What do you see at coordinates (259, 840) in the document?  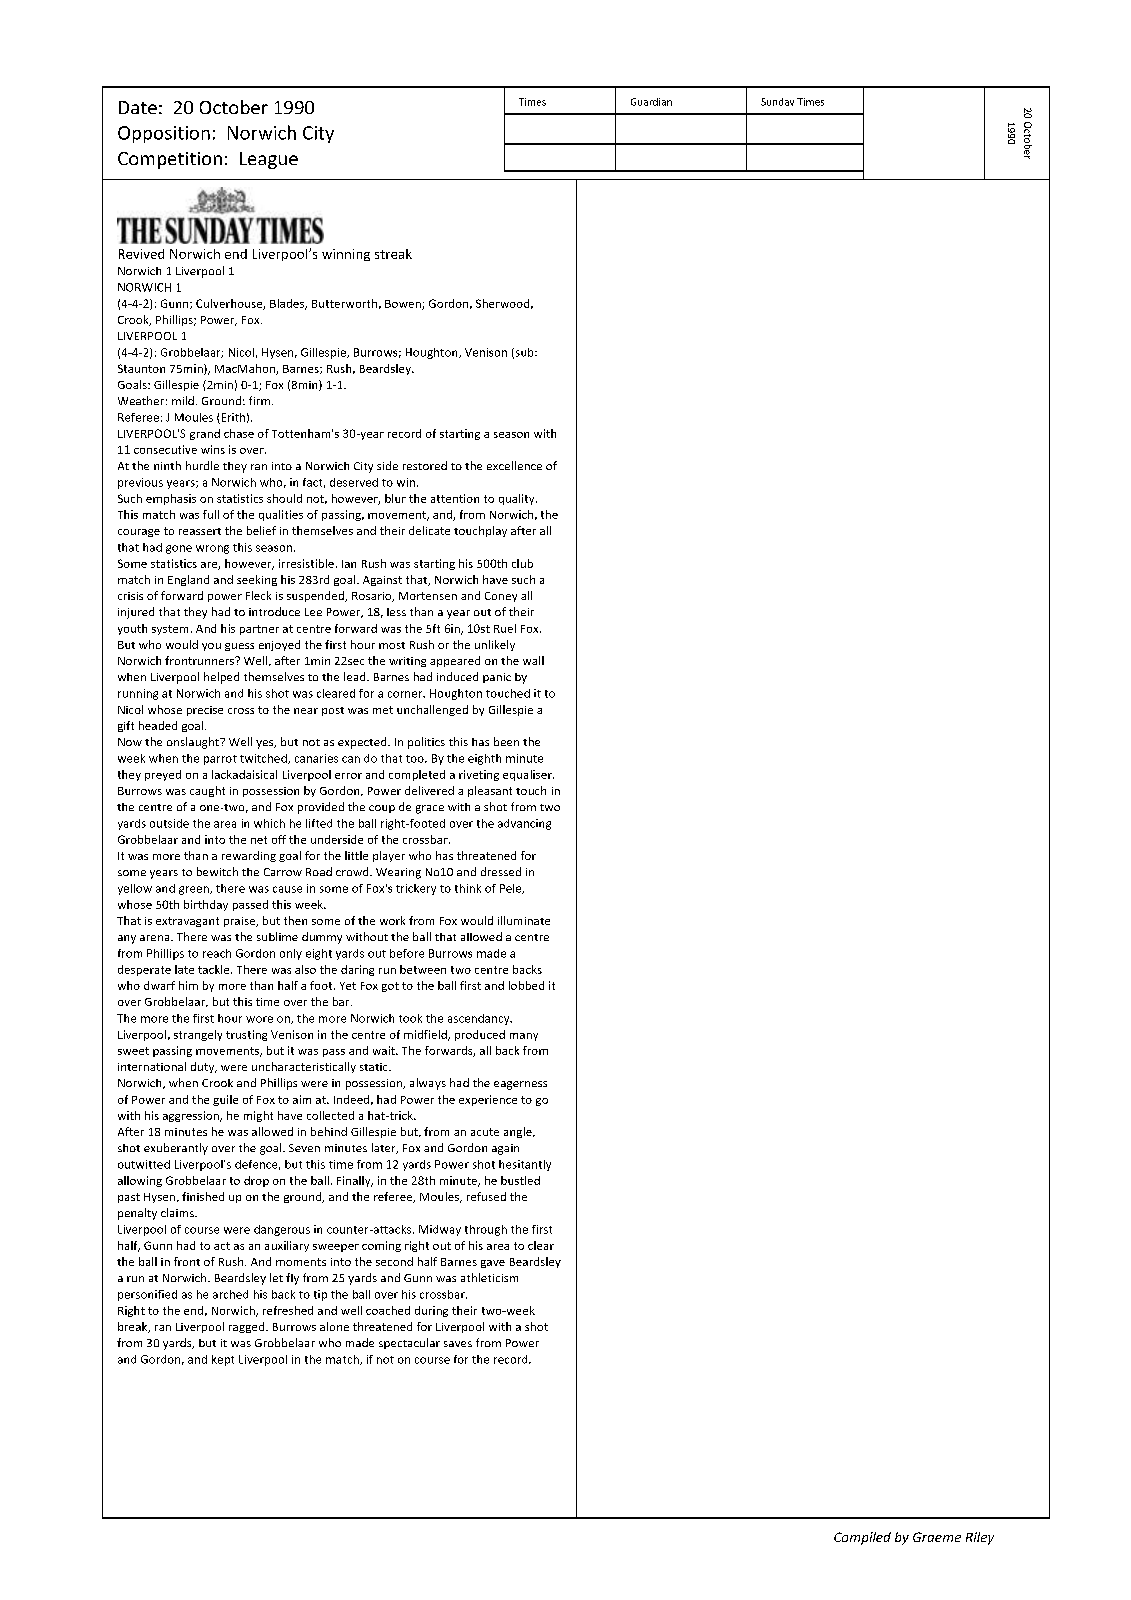 I see `net` at bounding box center [259, 840].
